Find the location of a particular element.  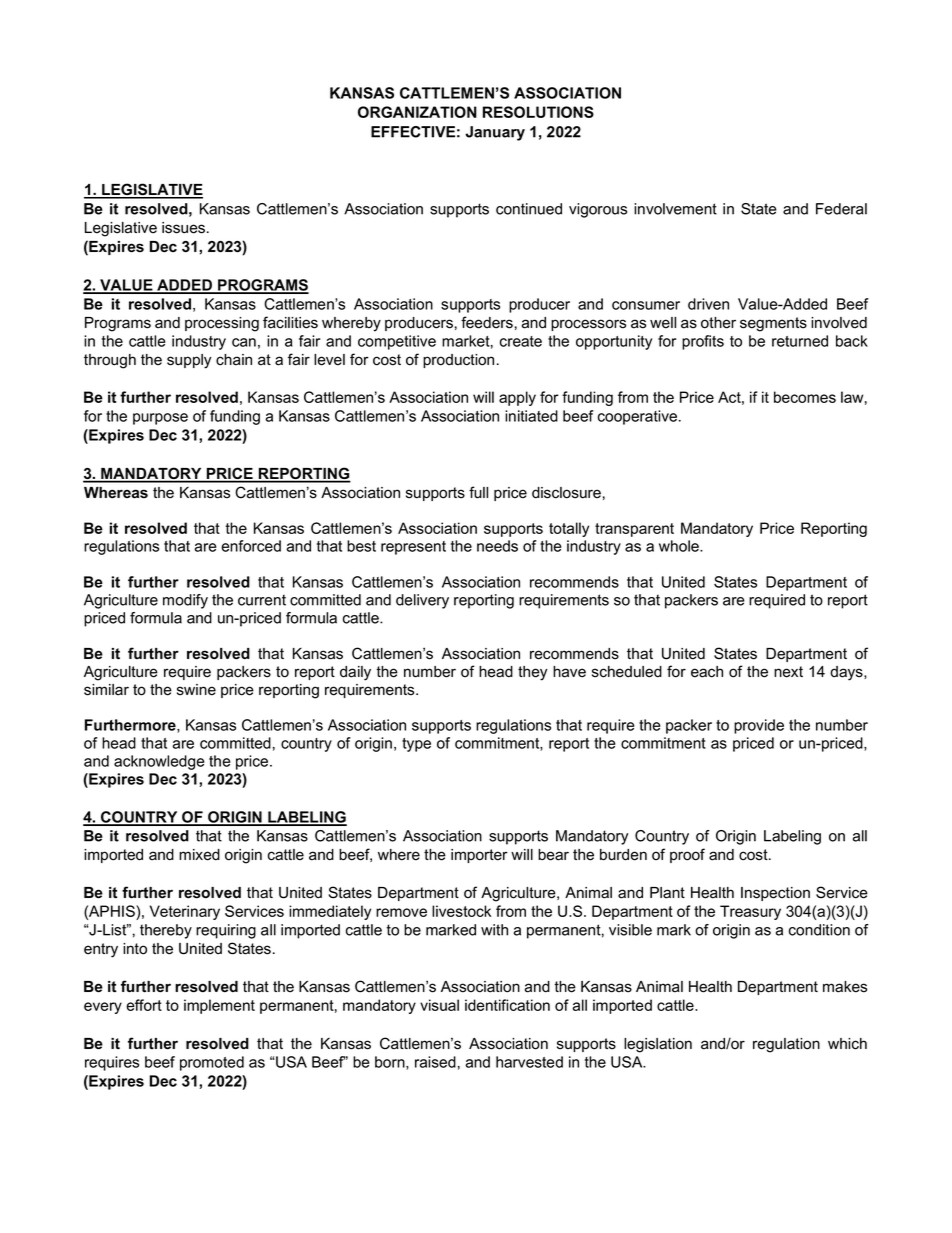

issues is located at coordinates (183, 228).
